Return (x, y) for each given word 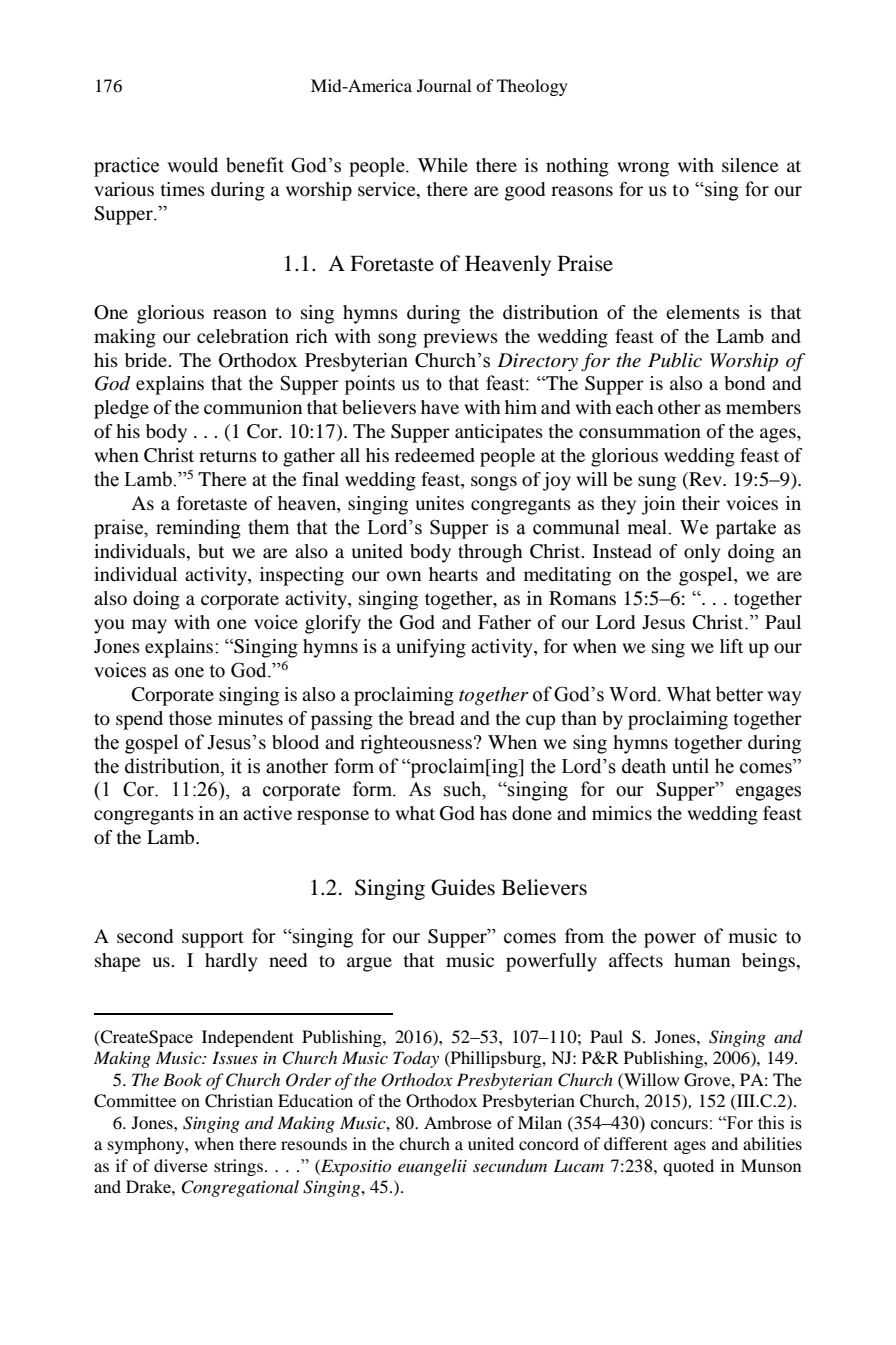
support (213, 939)
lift (731, 646)
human (702, 960)
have (440, 407)
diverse (181, 1165)
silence (750, 165)
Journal (444, 85)
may (149, 626)
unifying (431, 648)
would (192, 165)
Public (675, 360)
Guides (463, 887)
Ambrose (458, 1122)
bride (147, 360)
